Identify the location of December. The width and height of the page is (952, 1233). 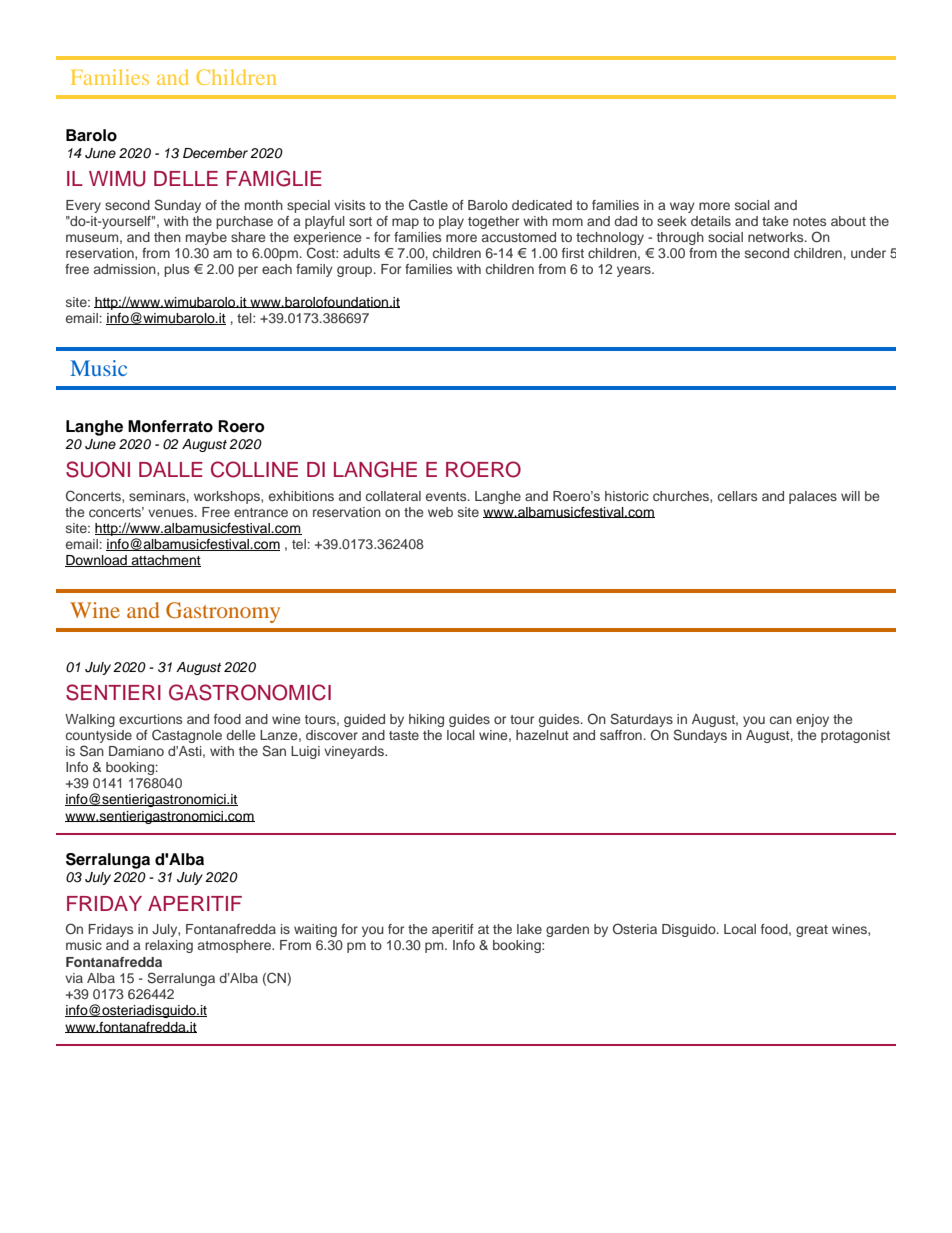
(215, 153).
